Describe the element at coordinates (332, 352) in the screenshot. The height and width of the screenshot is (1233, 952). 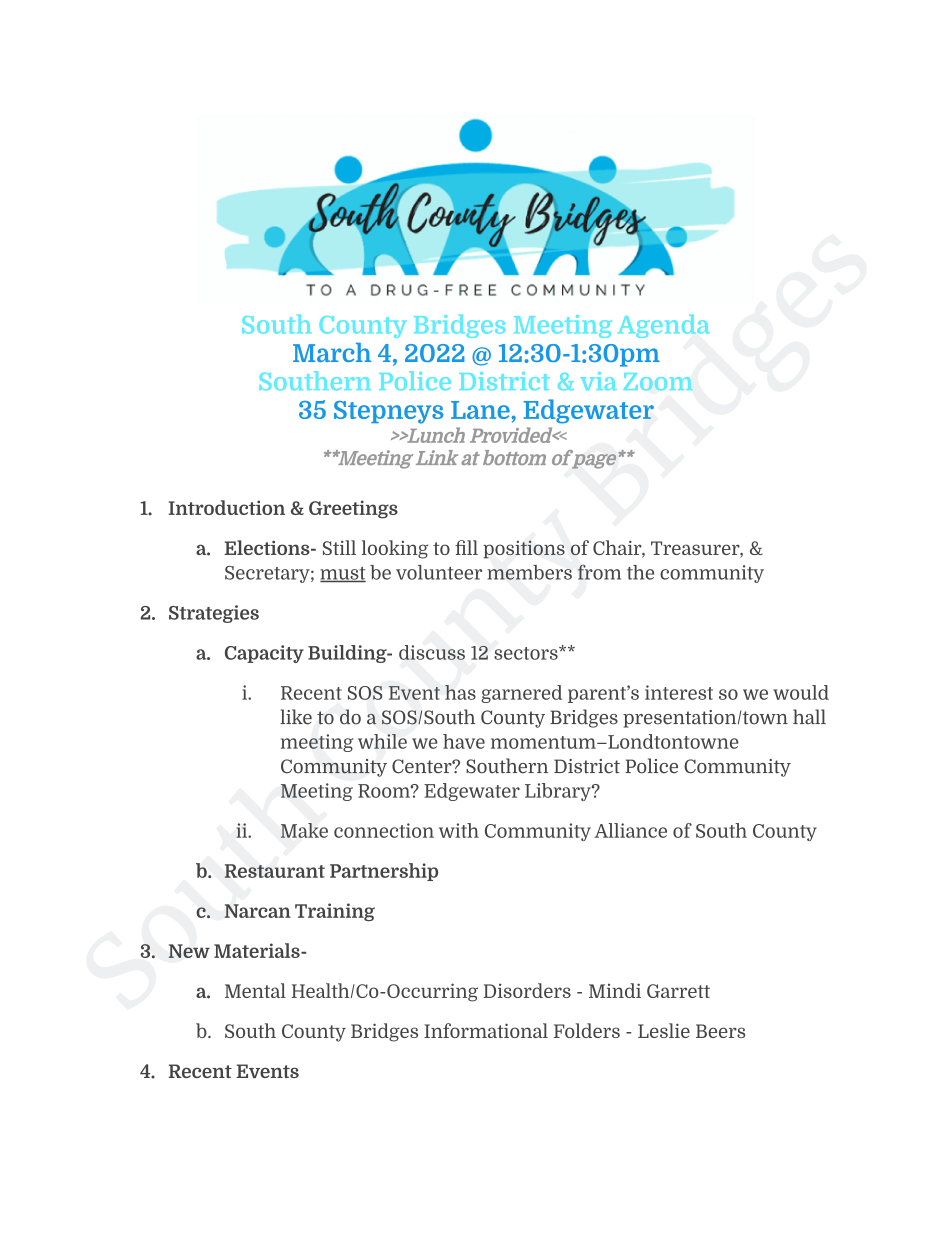
I see `March` at that location.
